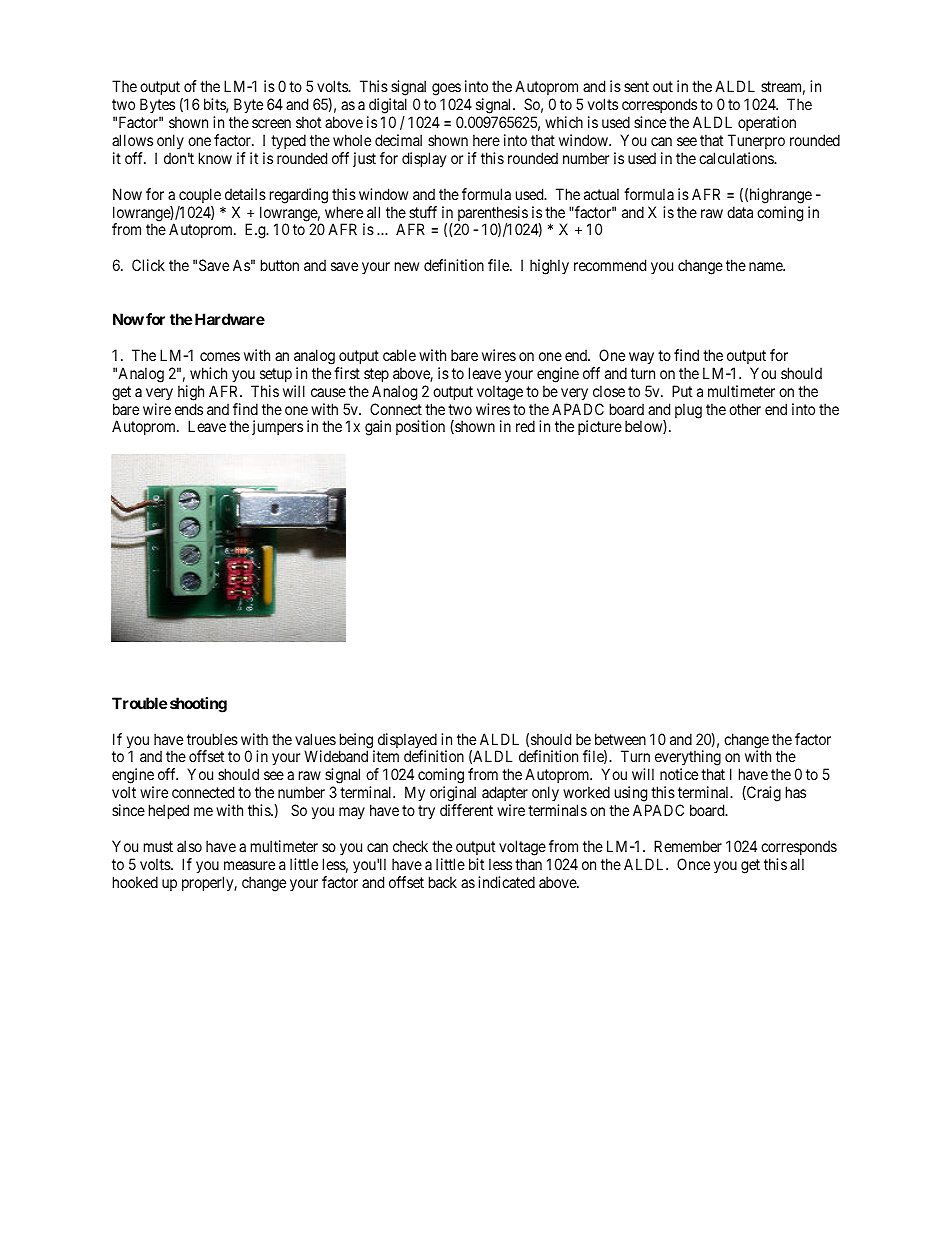 This screenshot has height=1233, width=952. Describe the element at coordinates (443, 882) in the screenshot. I see `back` at that location.
